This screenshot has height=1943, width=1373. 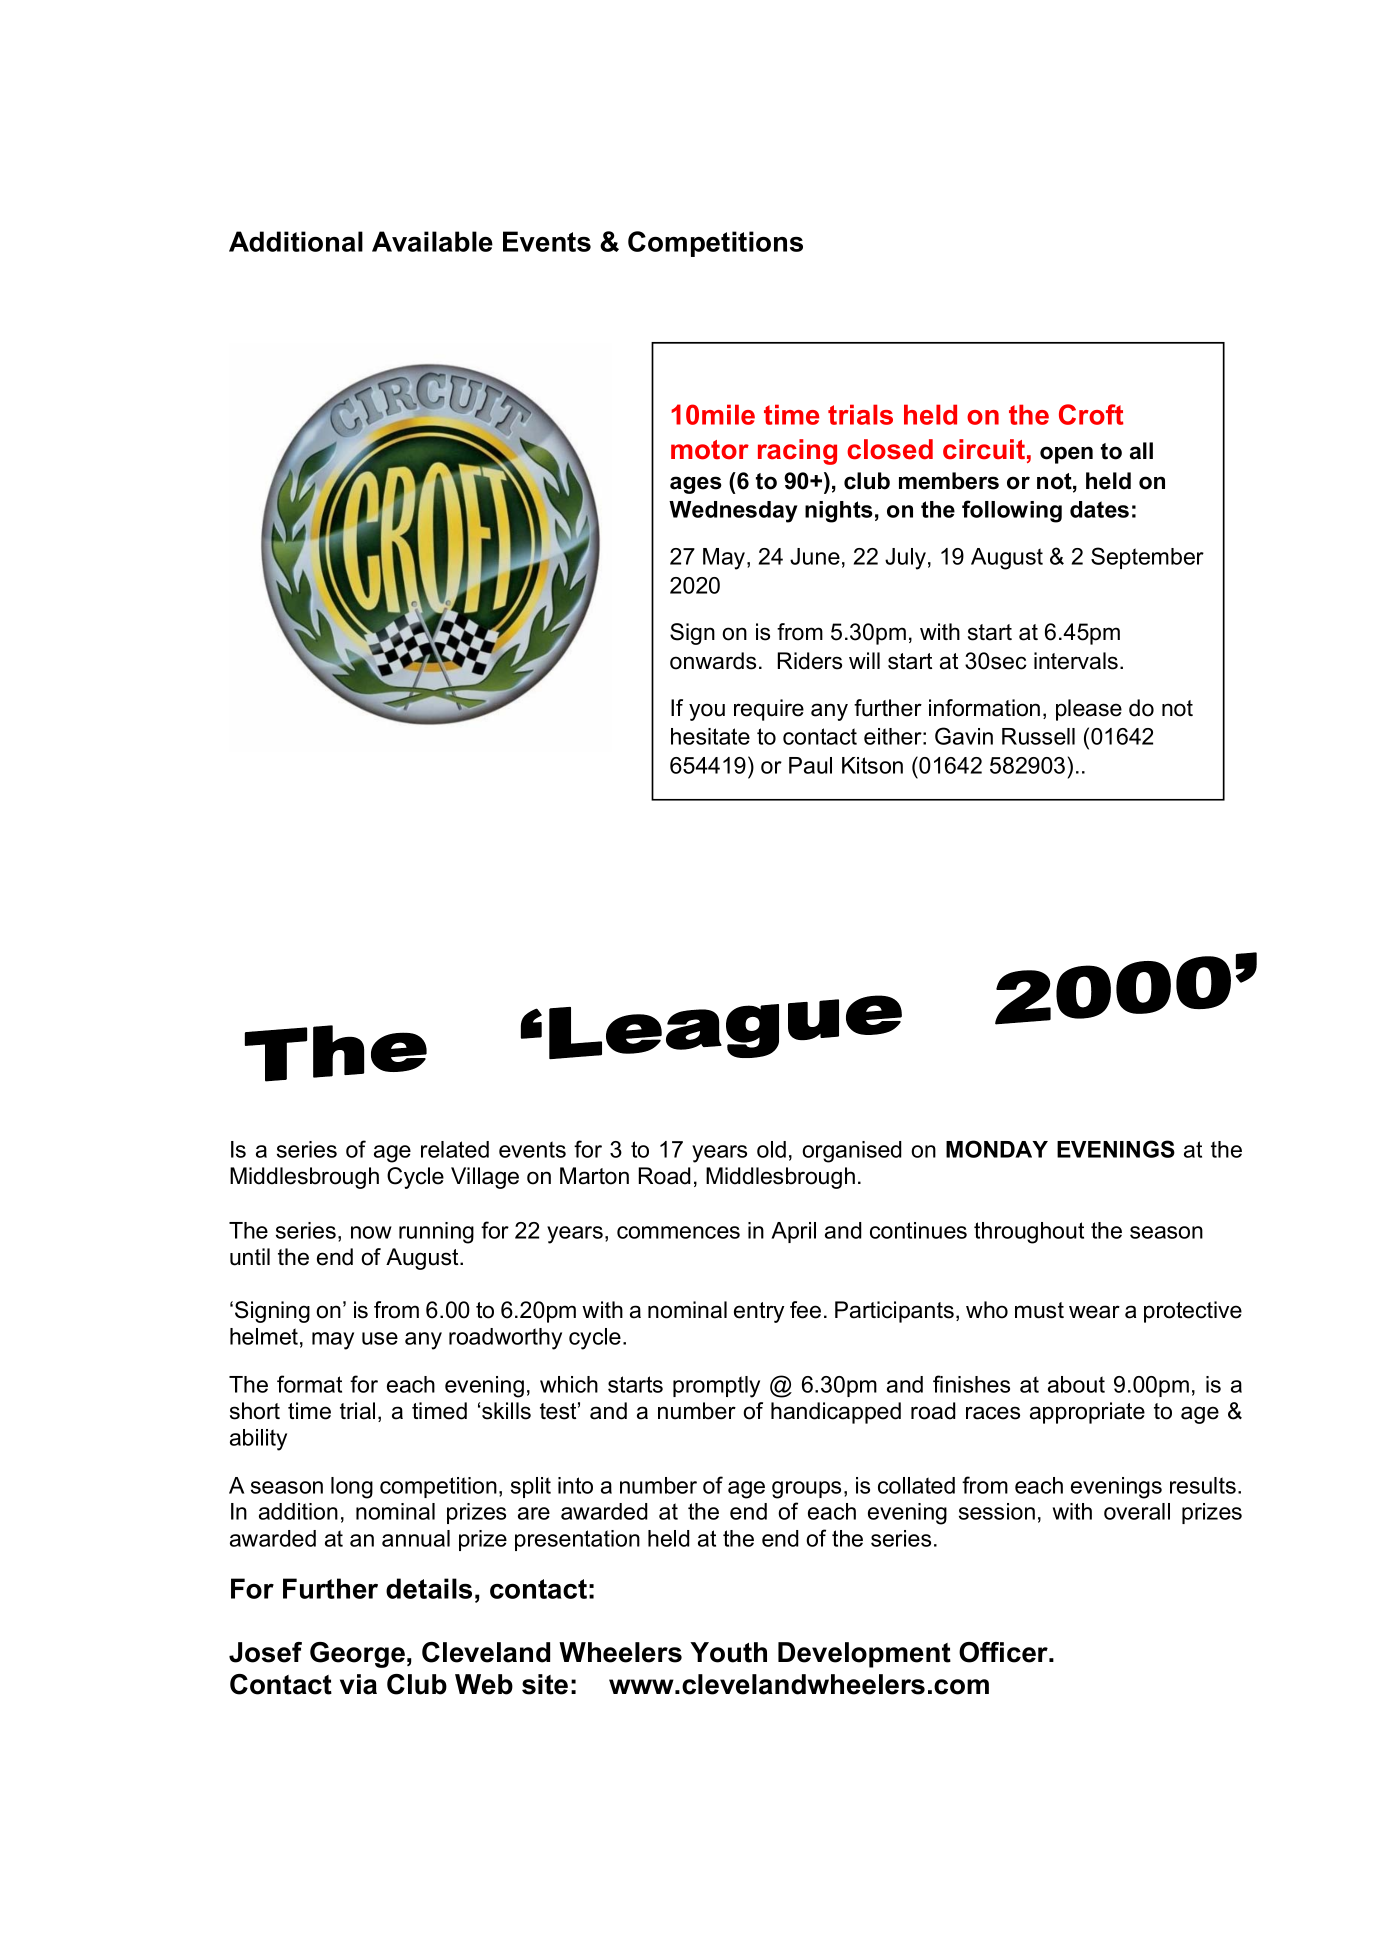 What do you see at coordinates (432, 241) in the screenshot?
I see `Available` at bounding box center [432, 241].
